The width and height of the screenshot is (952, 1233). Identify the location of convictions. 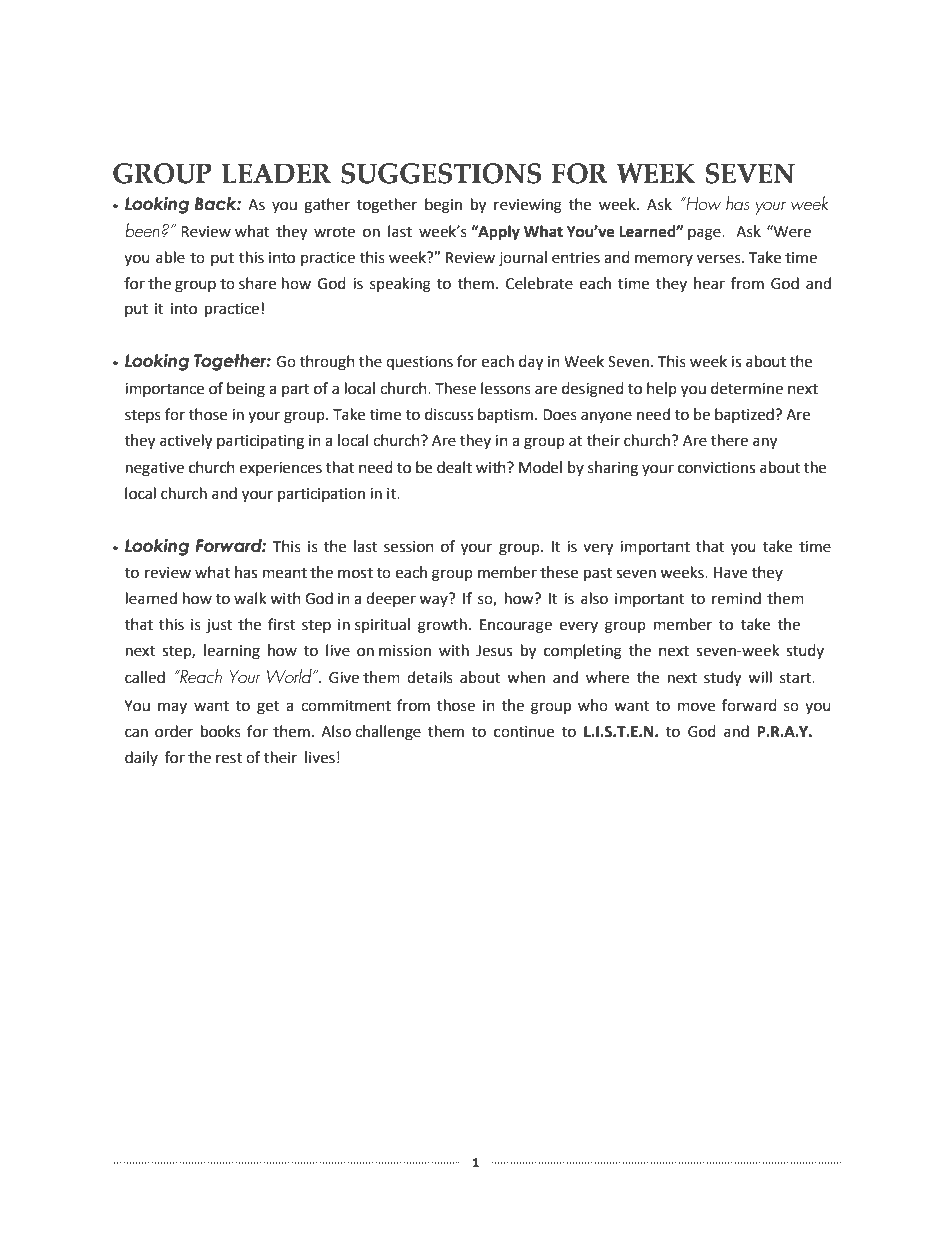
(716, 468).
